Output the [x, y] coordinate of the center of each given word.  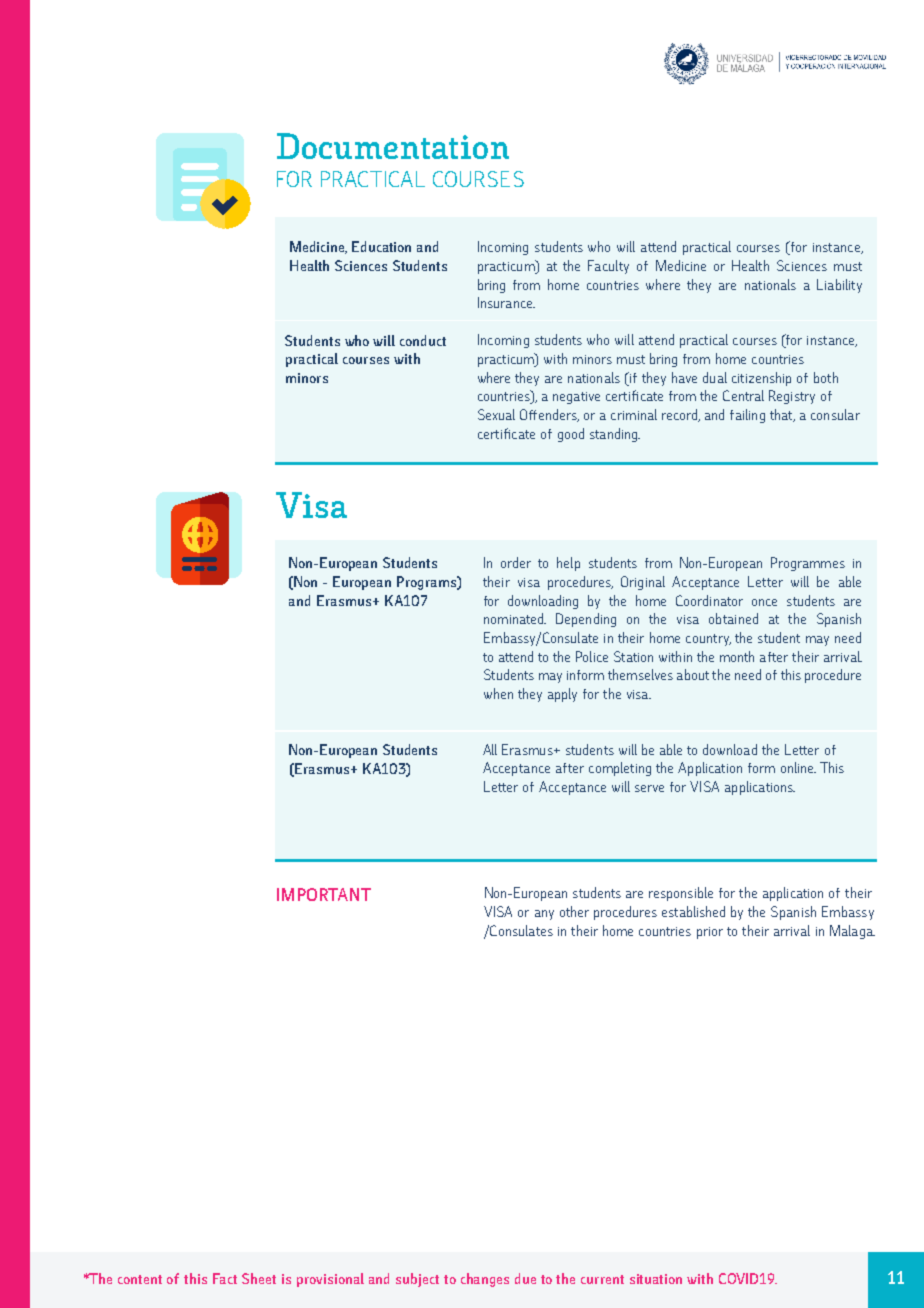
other [574, 911]
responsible [681, 894]
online [798, 767]
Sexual [496, 414]
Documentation [393, 146]
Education [381, 246]
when [498, 693]
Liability [839, 286]
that [782, 415]
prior [710, 933]
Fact [225, 1278]
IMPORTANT [324, 894]
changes [485, 1280]
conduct [423, 340]
